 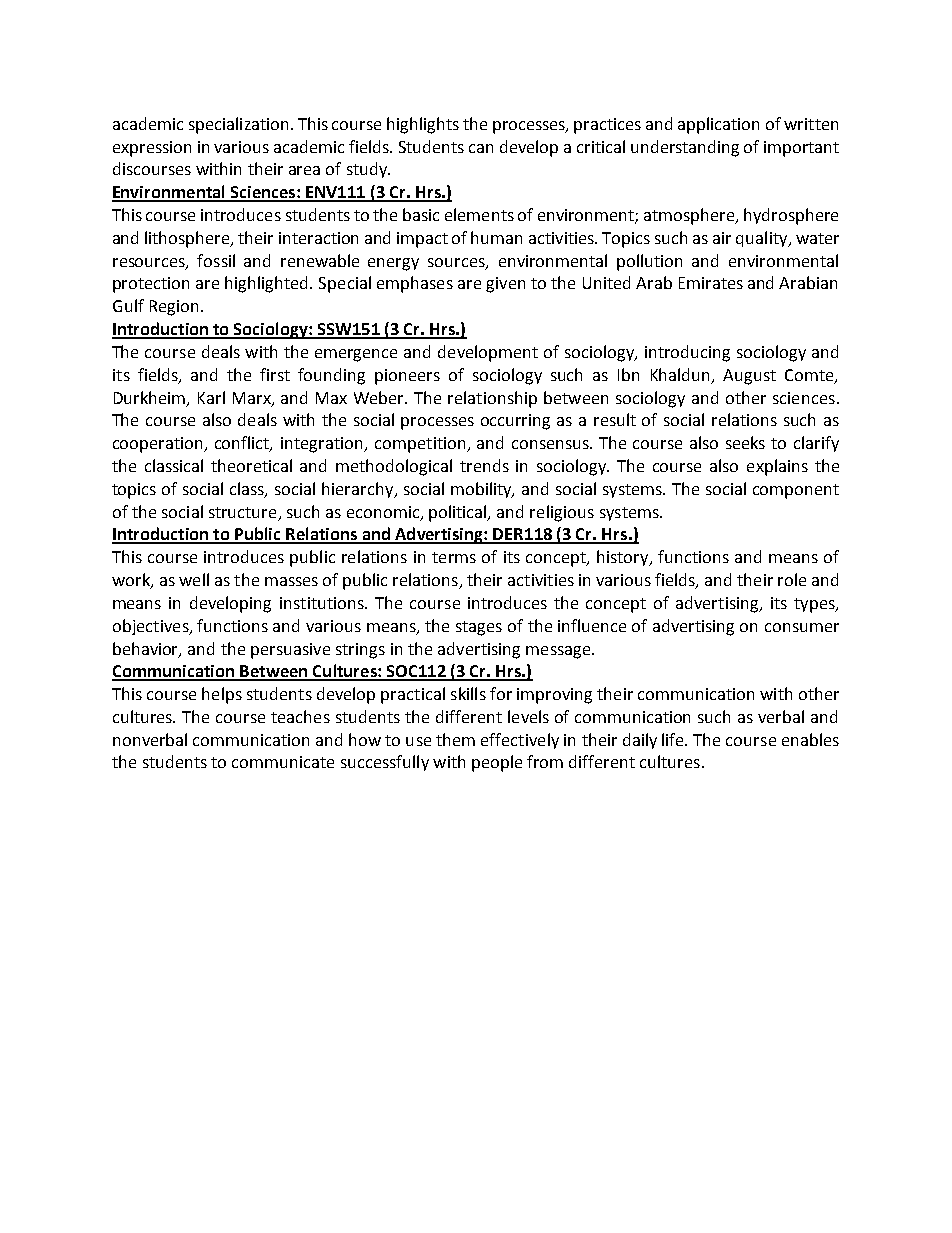 What do you see at coordinates (283, 762) in the screenshot?
I see `communicate` at bounding box center [283, 762].
